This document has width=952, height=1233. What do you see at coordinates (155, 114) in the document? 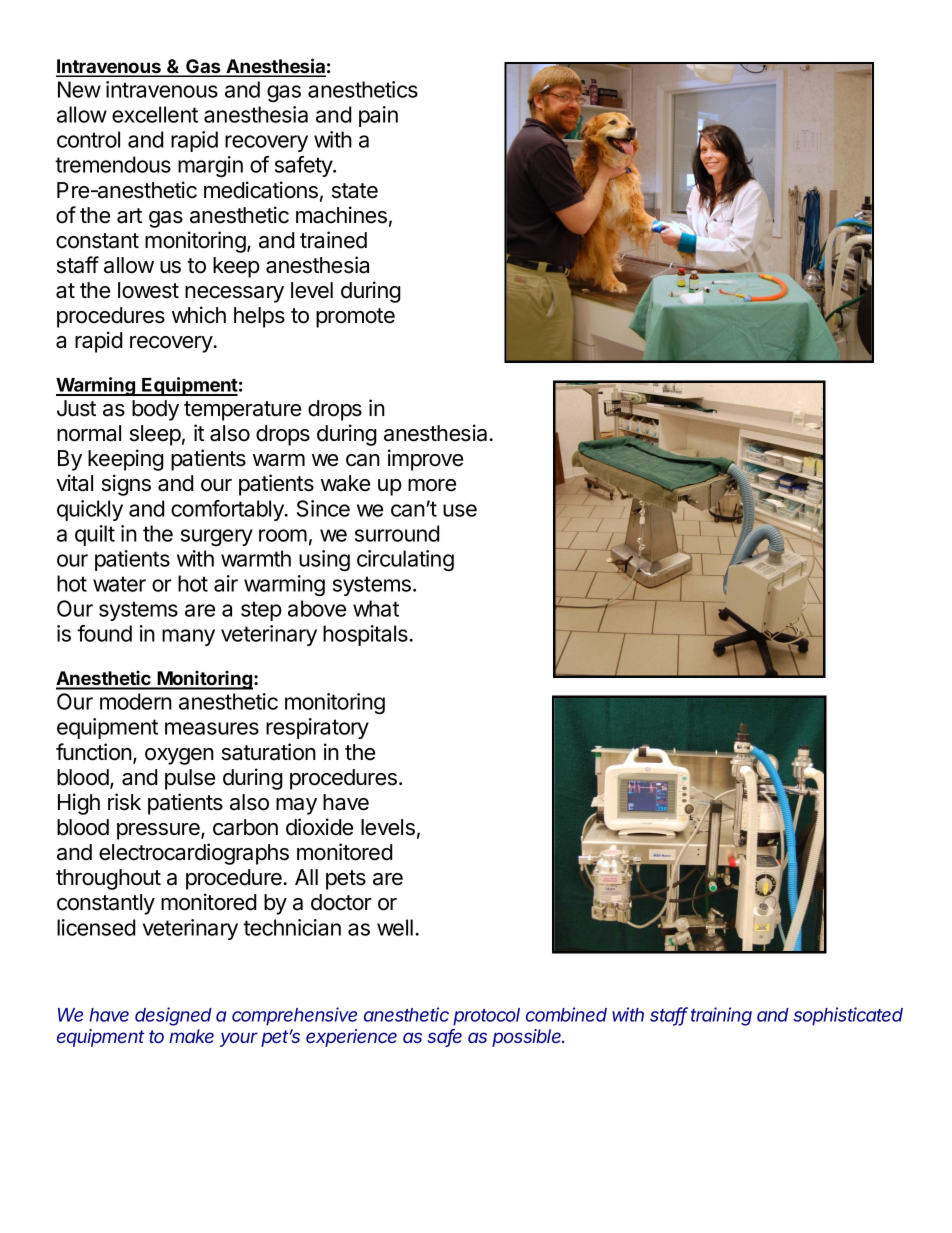
I see `excellent` at bounding box center [155, 114].
